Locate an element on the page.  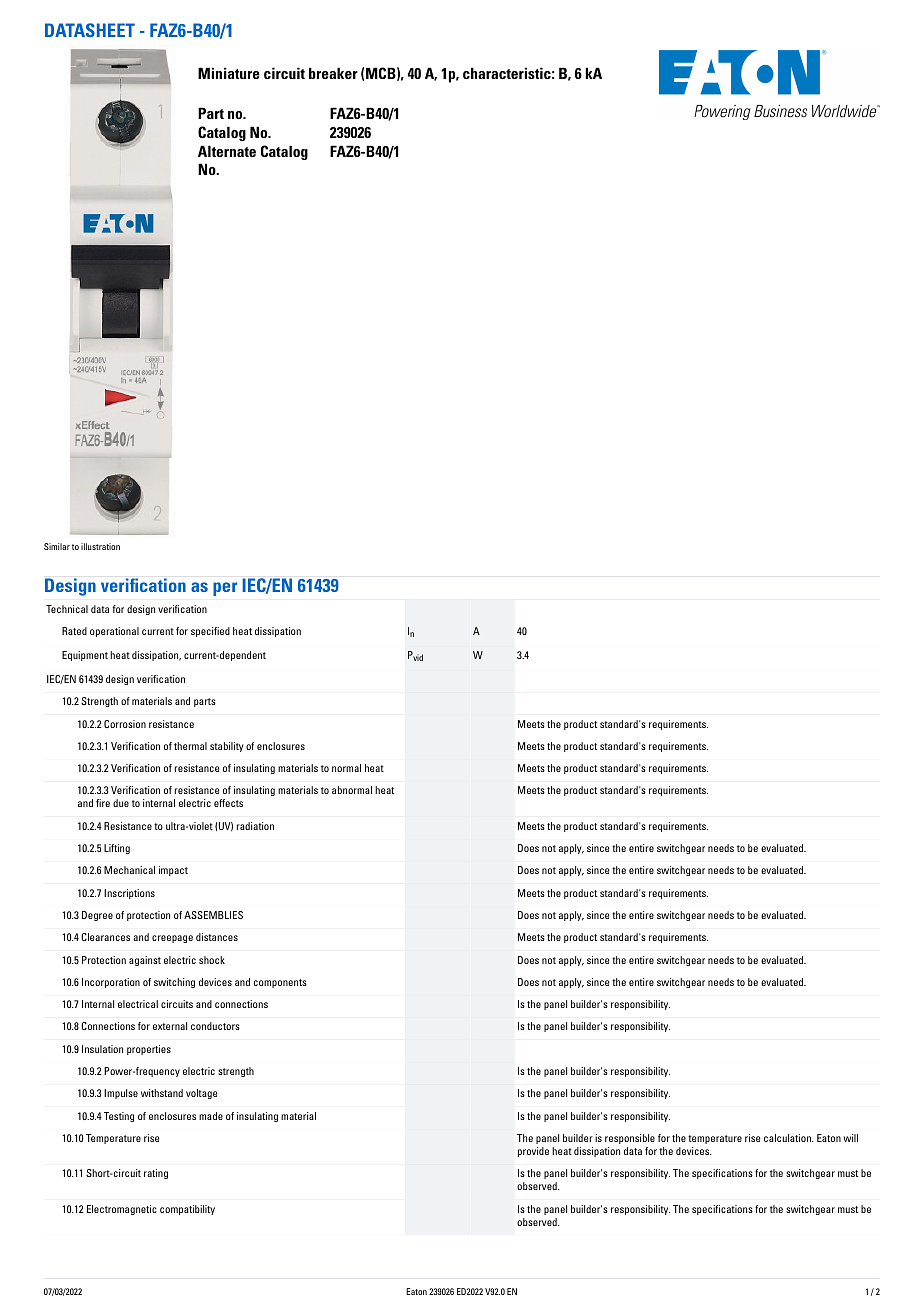
breaker is located at coordinates (333, 73).
